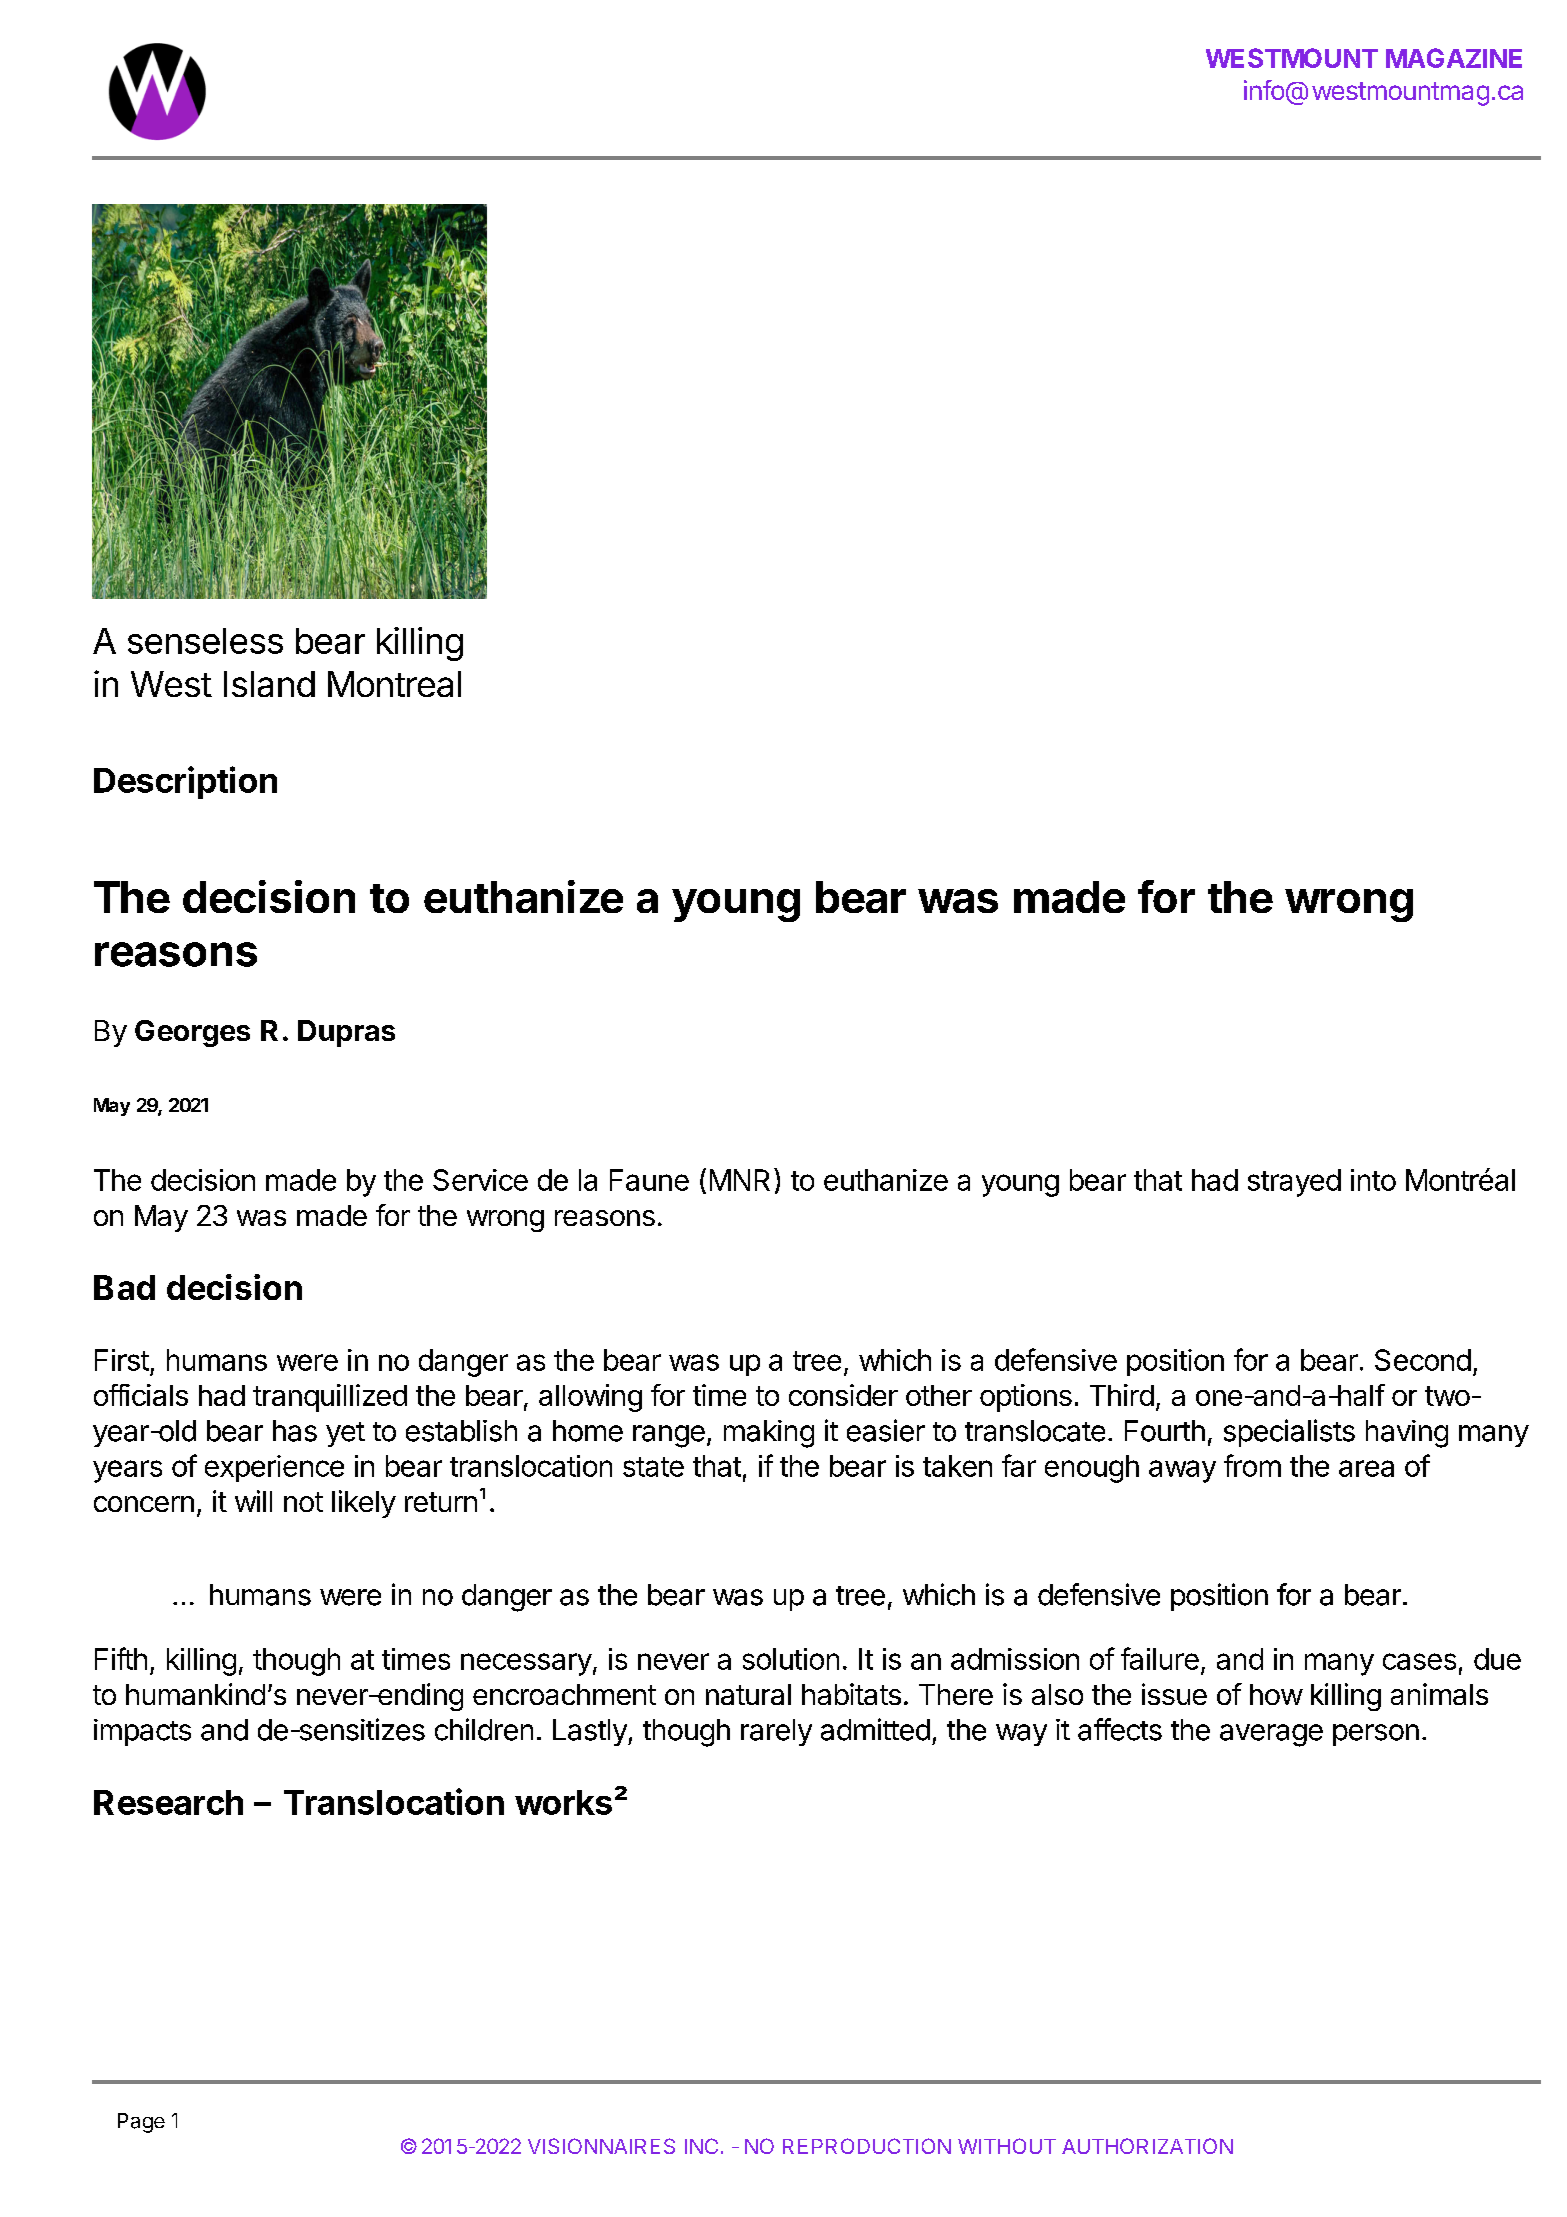  What do you see at coordinates (480, 1180) in the screenshot?
I see `Service` at bounding box center [480, 1180].
